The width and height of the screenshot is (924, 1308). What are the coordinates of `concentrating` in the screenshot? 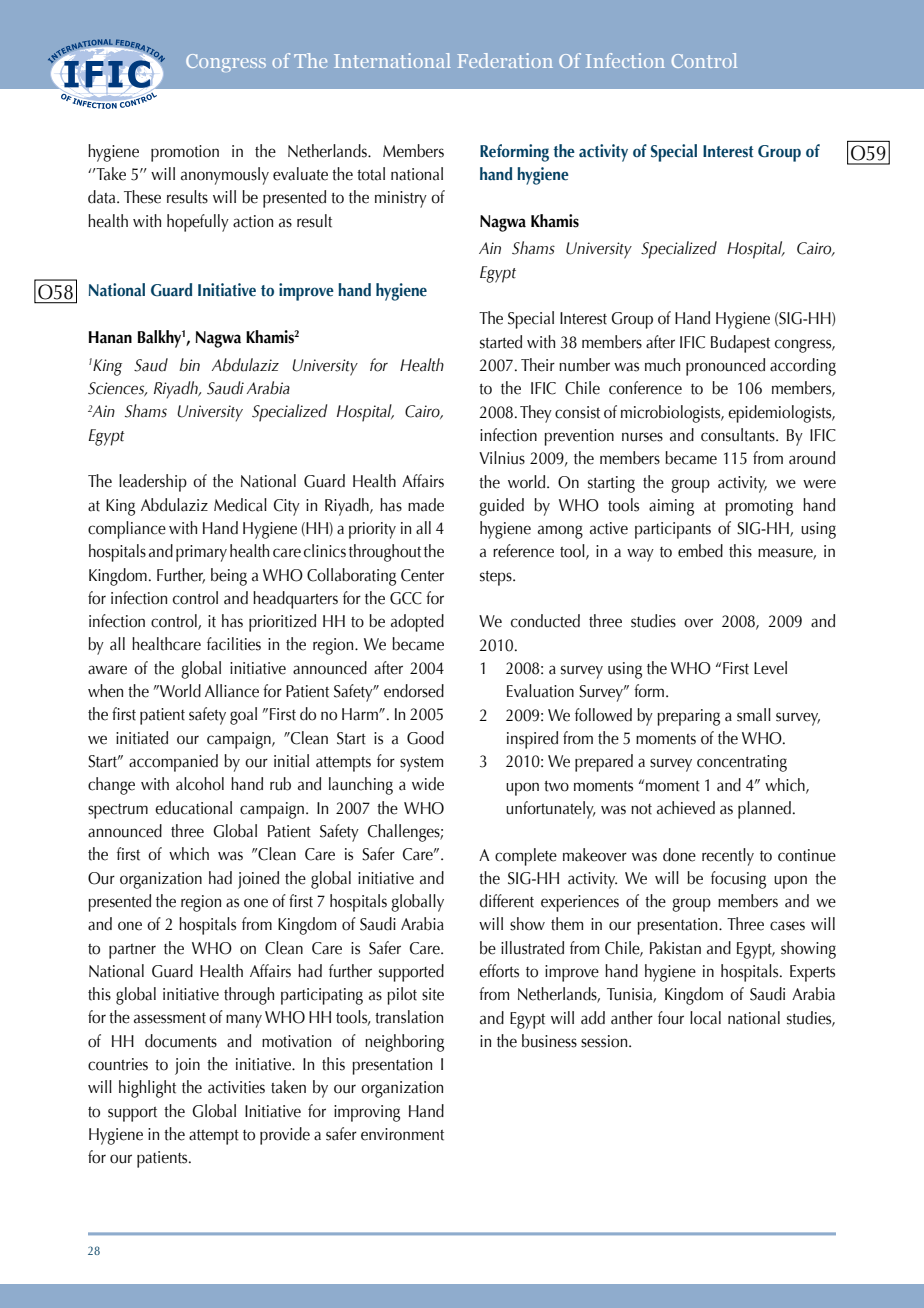 It's located at (742, 763).
